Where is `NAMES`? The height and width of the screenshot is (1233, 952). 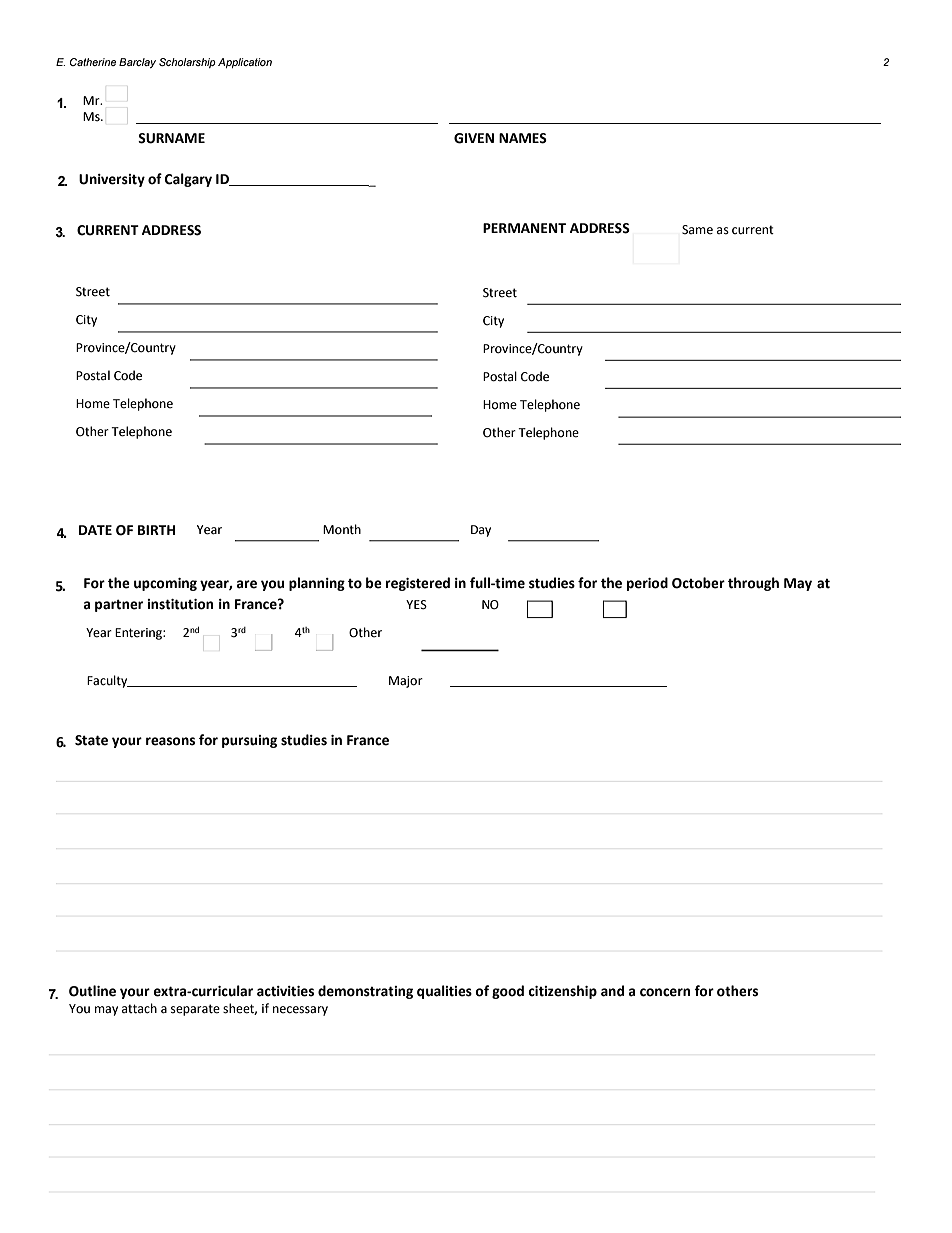 NAMES is located at coordinates (523, 138).
